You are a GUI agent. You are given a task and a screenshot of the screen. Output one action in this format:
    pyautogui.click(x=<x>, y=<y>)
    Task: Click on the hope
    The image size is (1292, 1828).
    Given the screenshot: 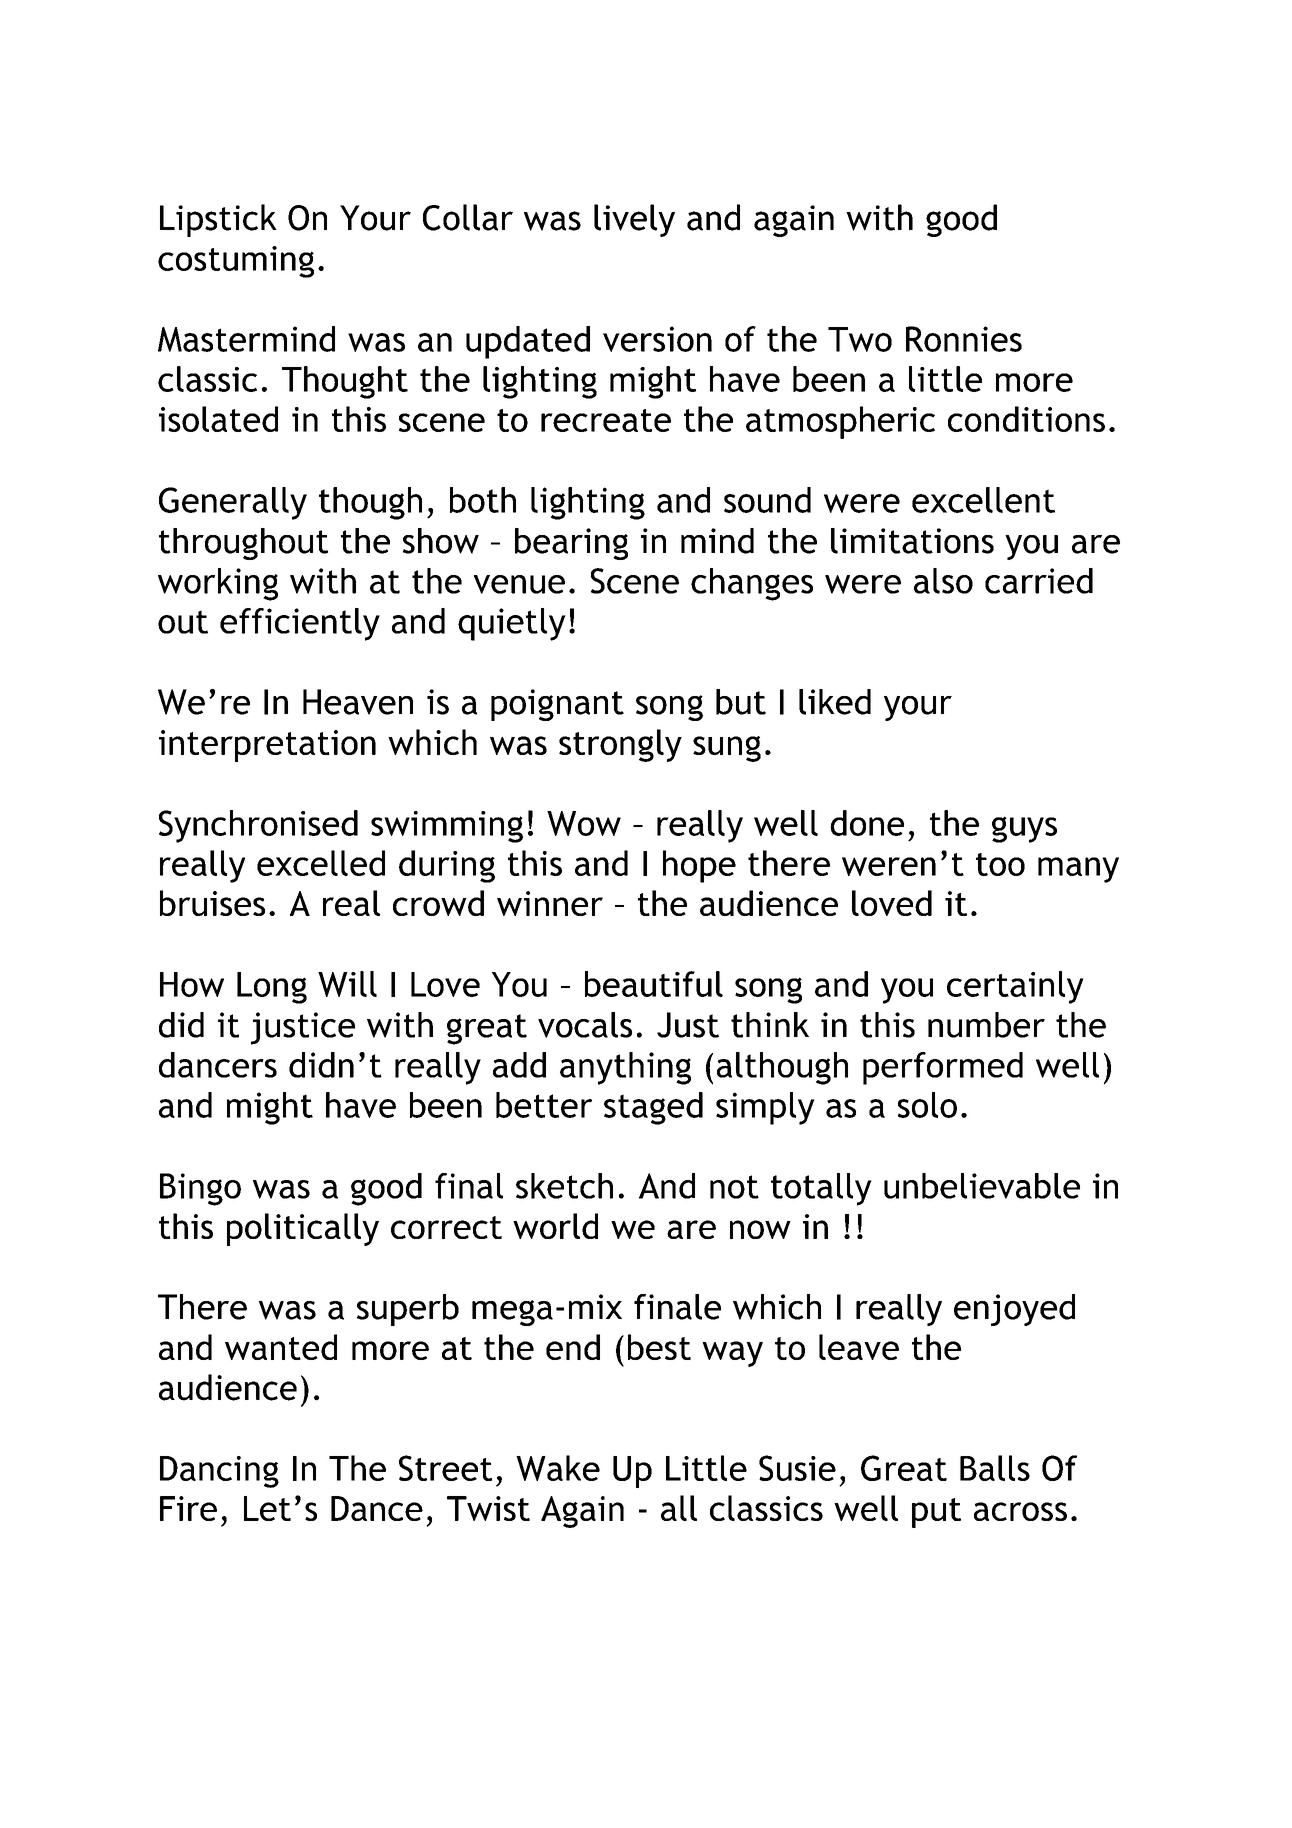 What is the action you would take?
    pyautogui.click(x=699, y=866)
